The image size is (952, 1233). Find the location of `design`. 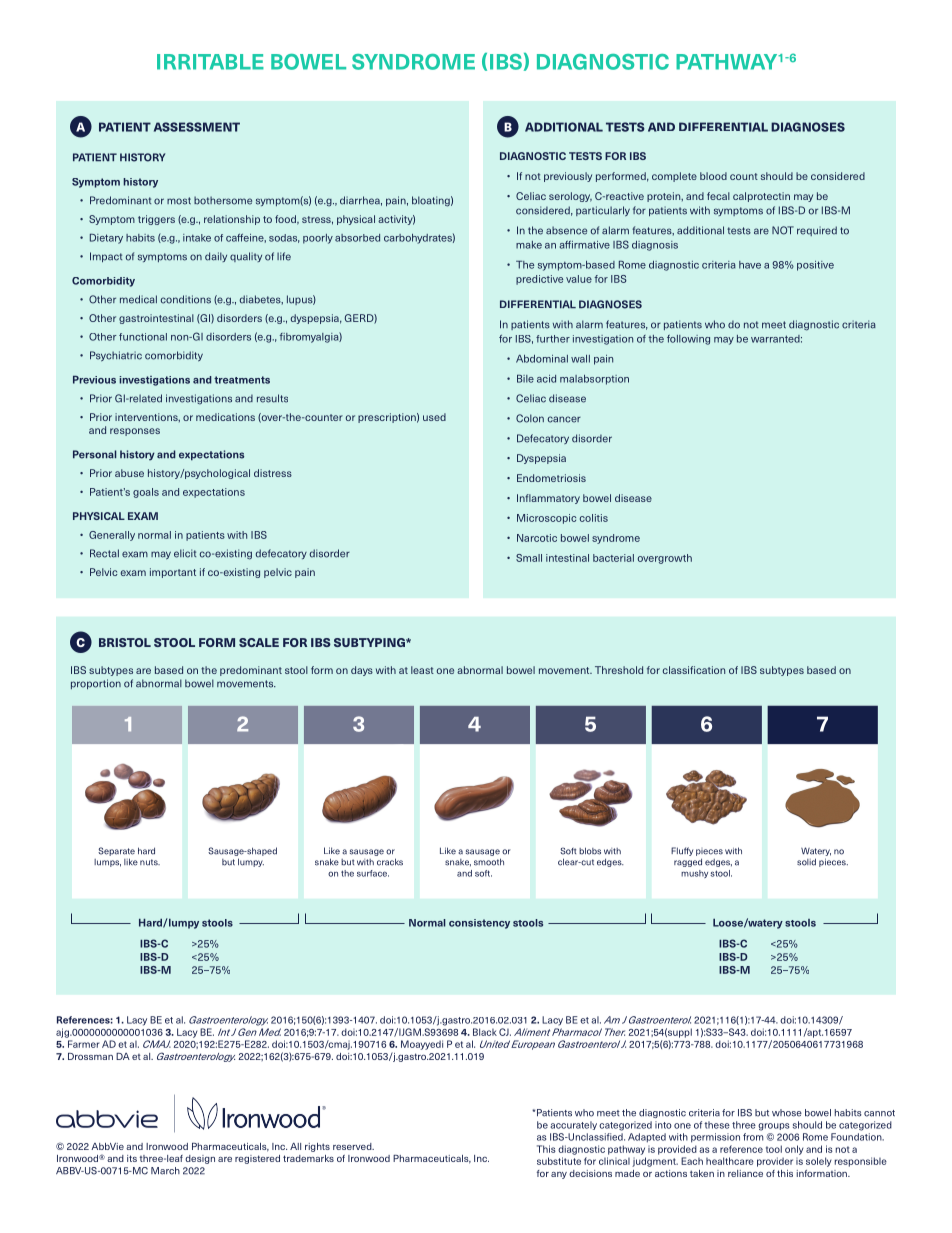

design is located at coordinates (200, 1159).
